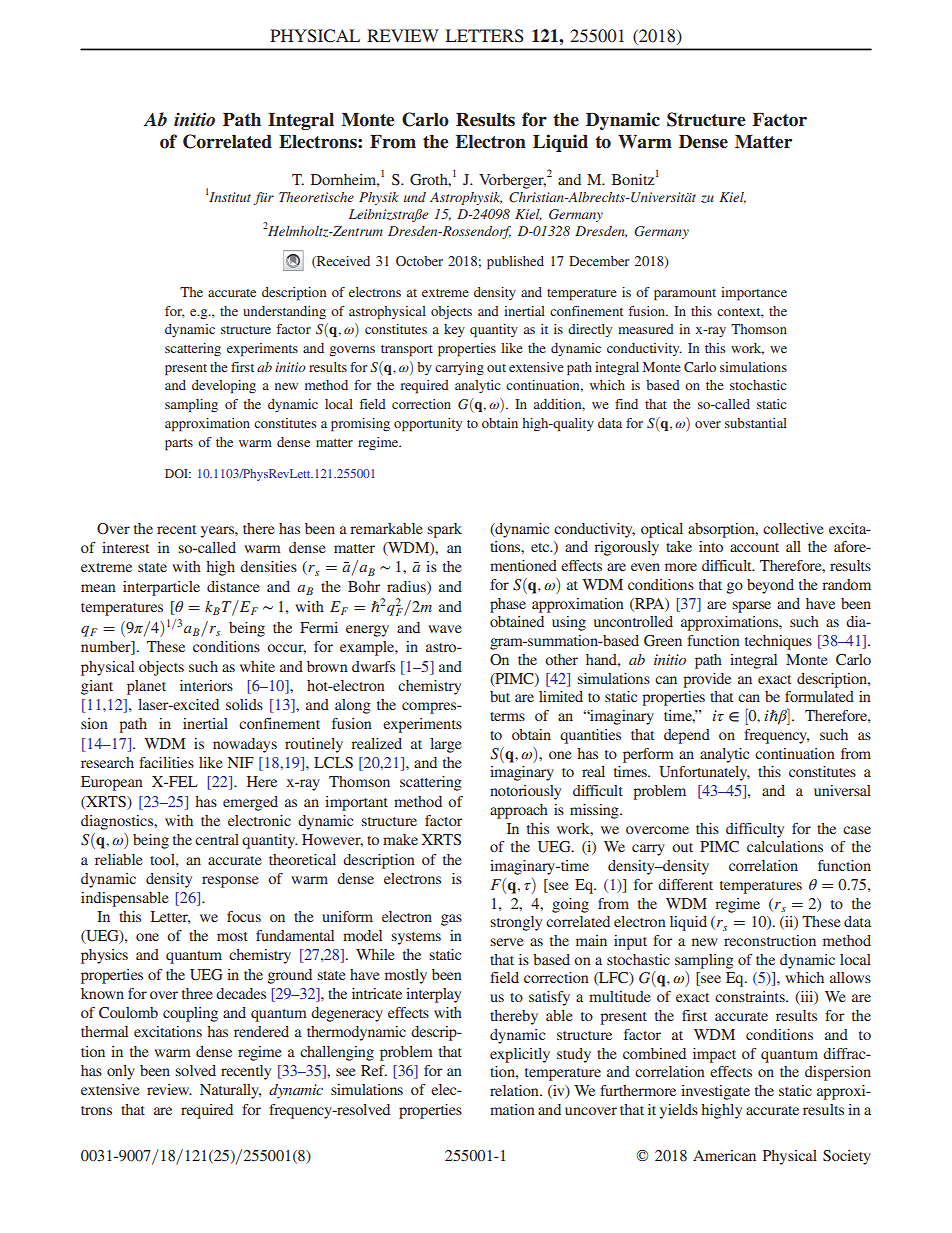 The image size is (952, 1233). What do you see at coordinates (284, 312) in the page?
I see `understanding` at bounding box center [284, 312].
